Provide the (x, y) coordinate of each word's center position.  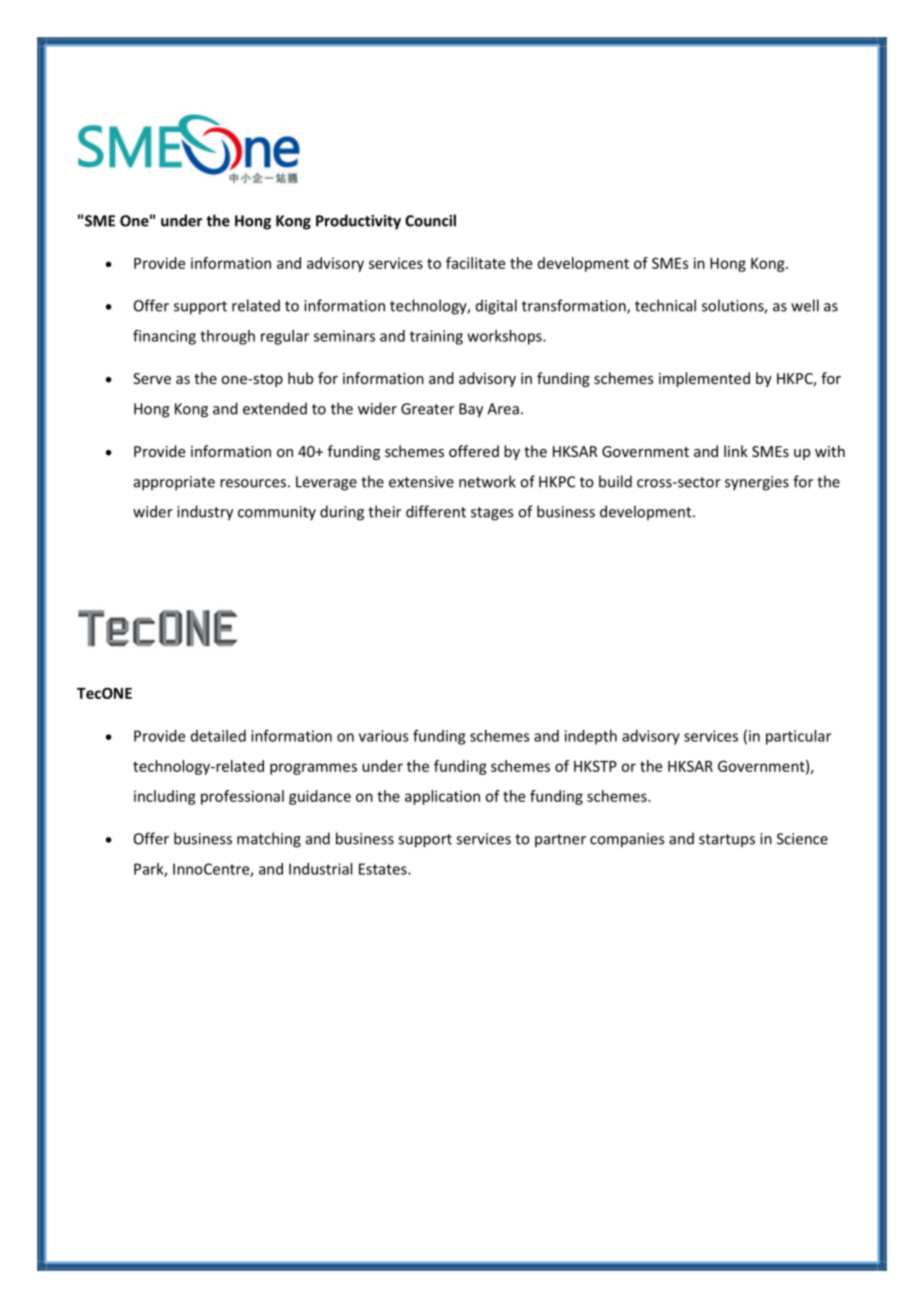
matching (269, 840)
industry (205, 513)
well (805, 305)
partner (560, 840)
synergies (757, 483)
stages (492, 514)
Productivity (358, 222)
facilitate (475, 263)
